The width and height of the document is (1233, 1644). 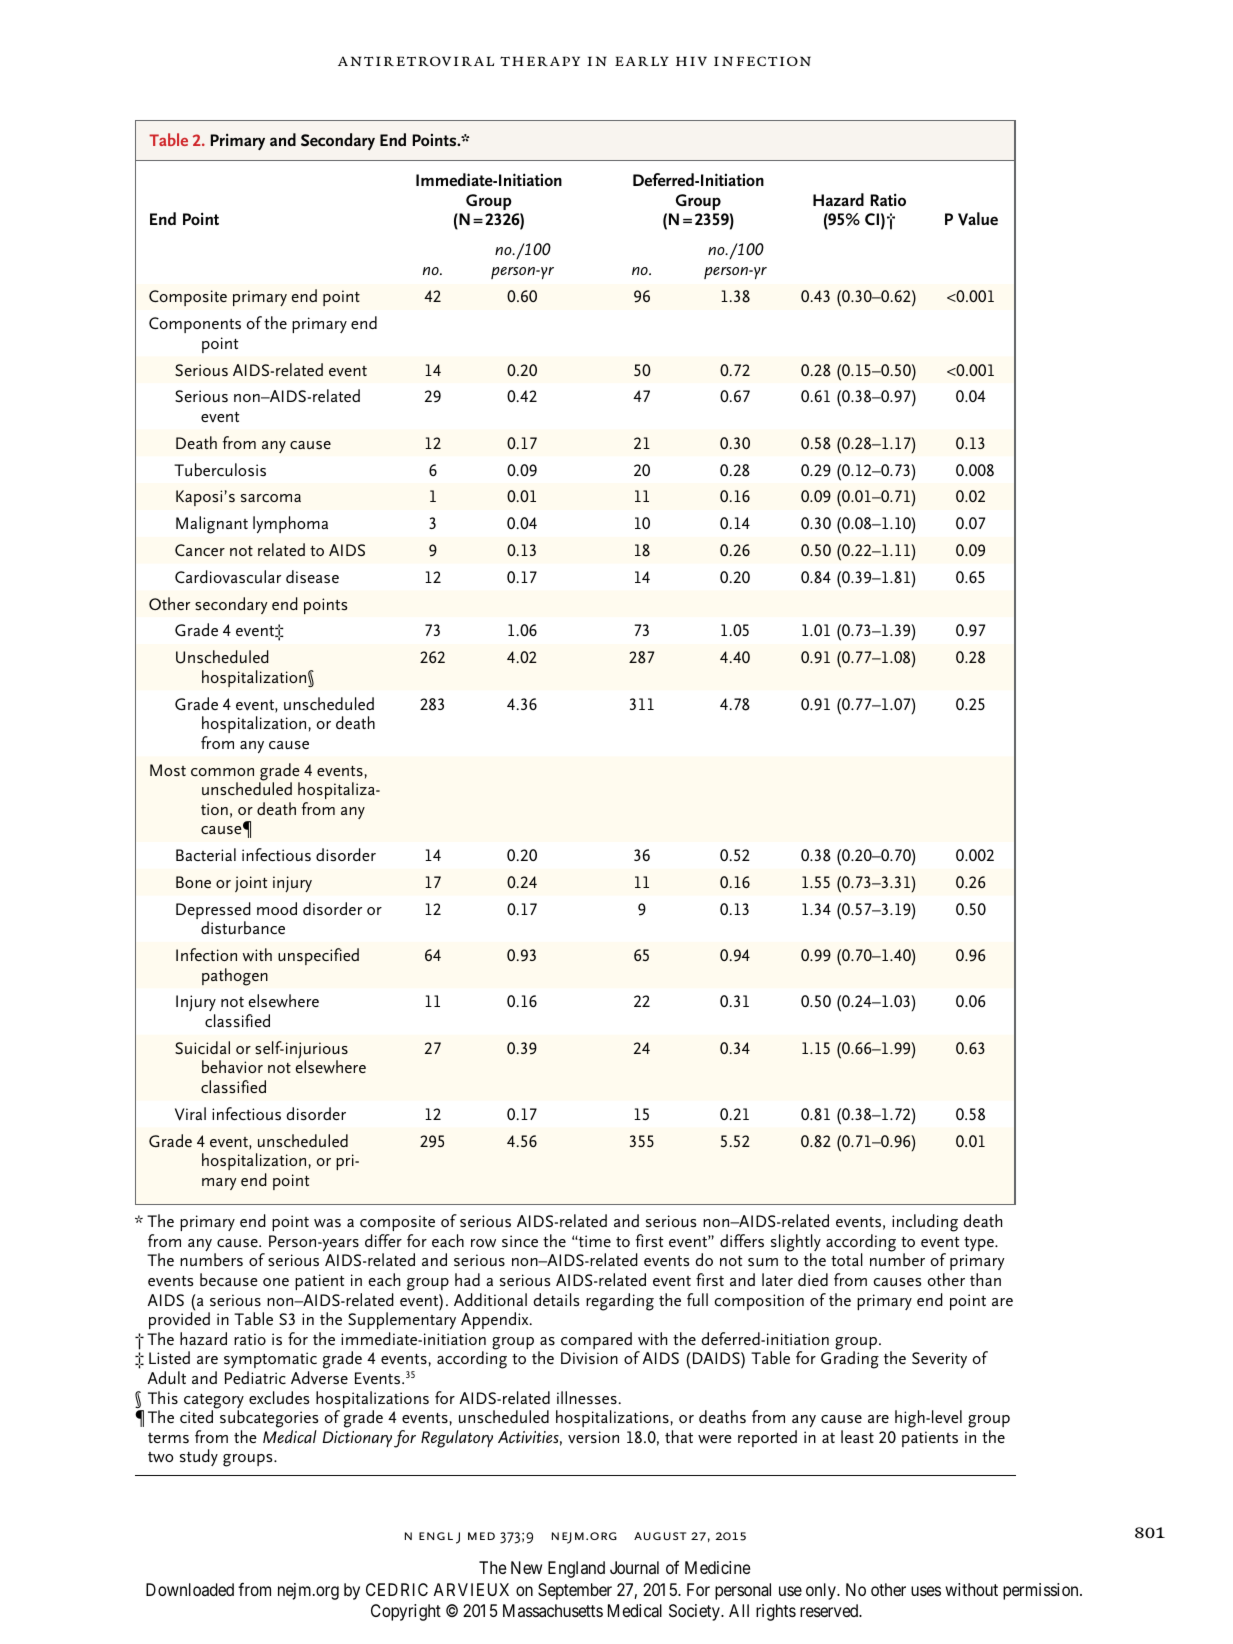 What do you see at coordinates (327, 1223) in the document?
I see `was` at bounding box center [327, 1223].
